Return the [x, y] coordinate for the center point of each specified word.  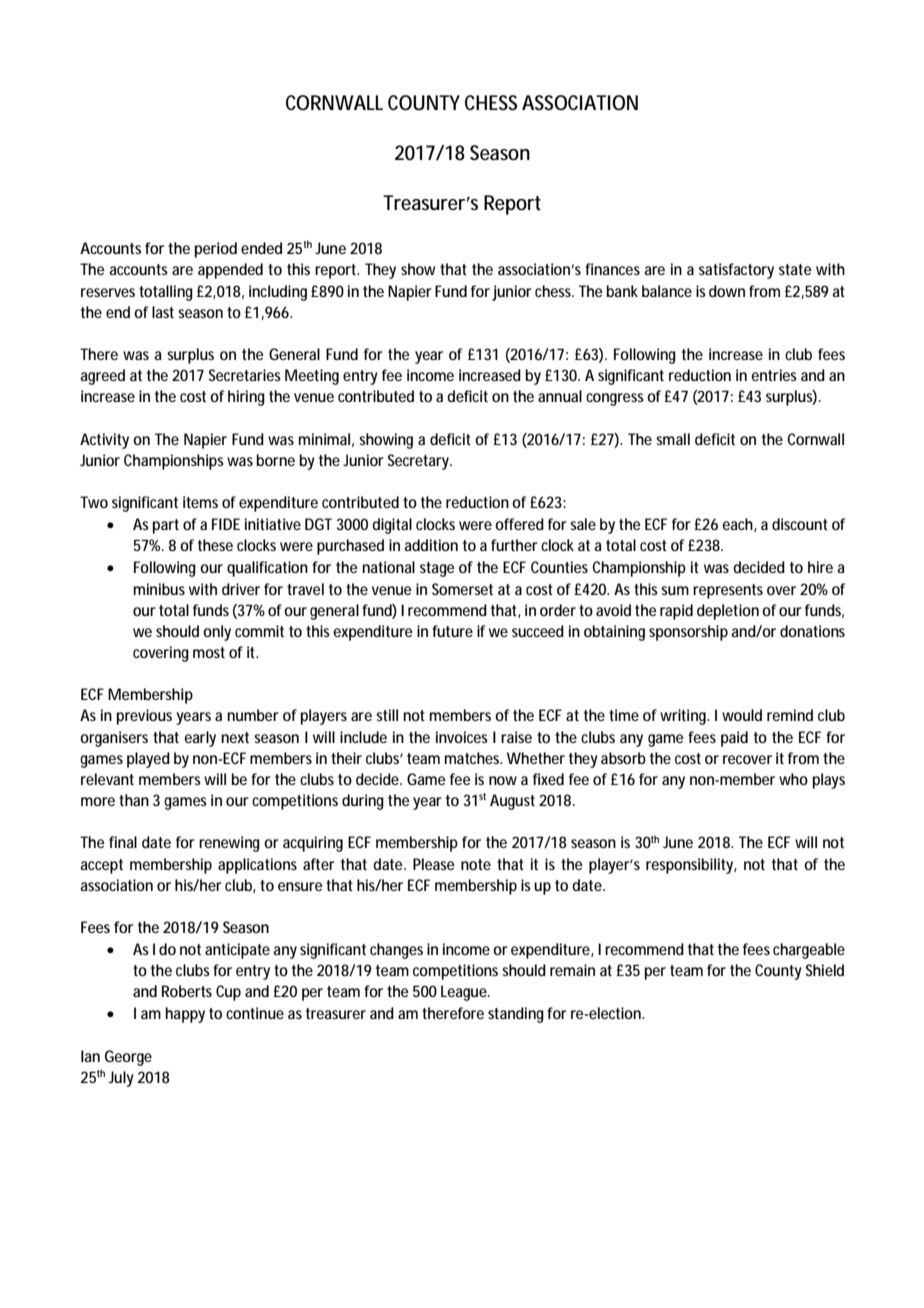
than [134, 800]
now [503, 780]
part [166, 526]
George [128, 1058]
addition [431, 545]
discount [800, 524]
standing [516, 1015]
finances [612, 269]
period [216, 250]
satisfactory [736, 271]
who [793, 779]
